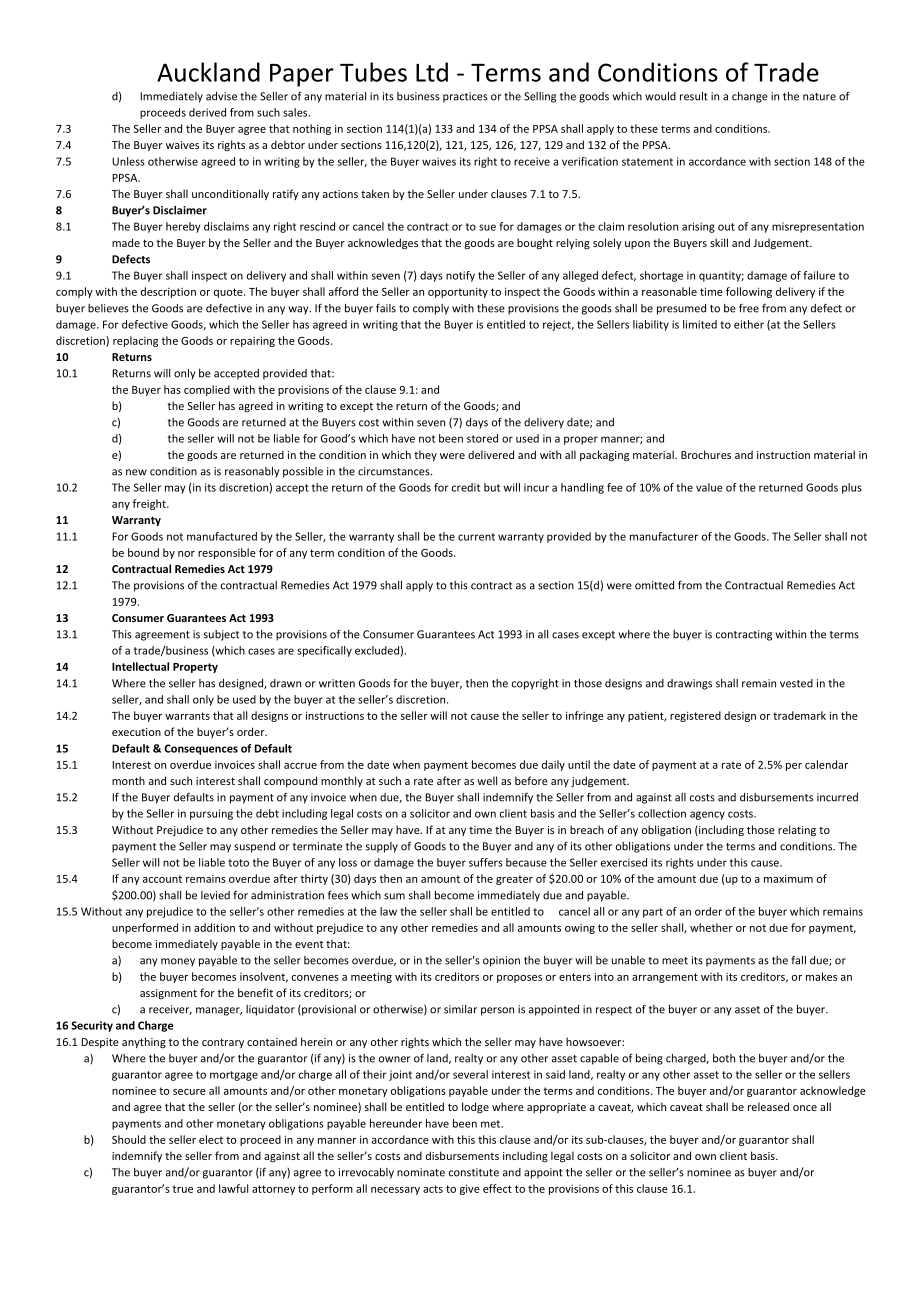 The width and height of the screenshot is (924, 1308). I want to click on constitute, so click(474, 1172).
